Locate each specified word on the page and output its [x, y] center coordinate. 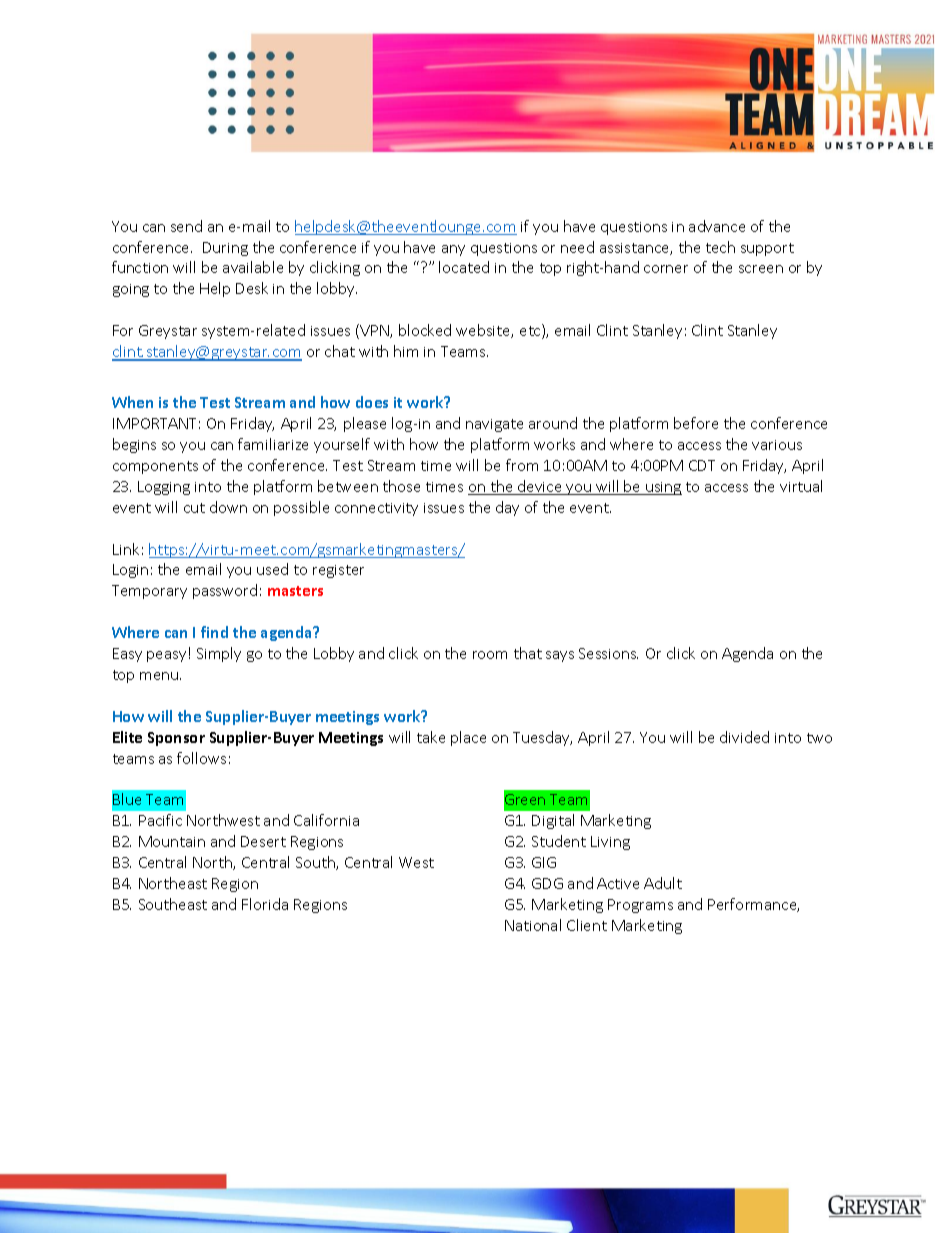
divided [744, 737]
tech [720, 247]
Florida [265, 904]
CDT [702, 465]
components [155, 467]
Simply [219, 654]
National [533, 925]
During [225, 249]
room [490, 655]
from [522, 465]
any [453, 250]
